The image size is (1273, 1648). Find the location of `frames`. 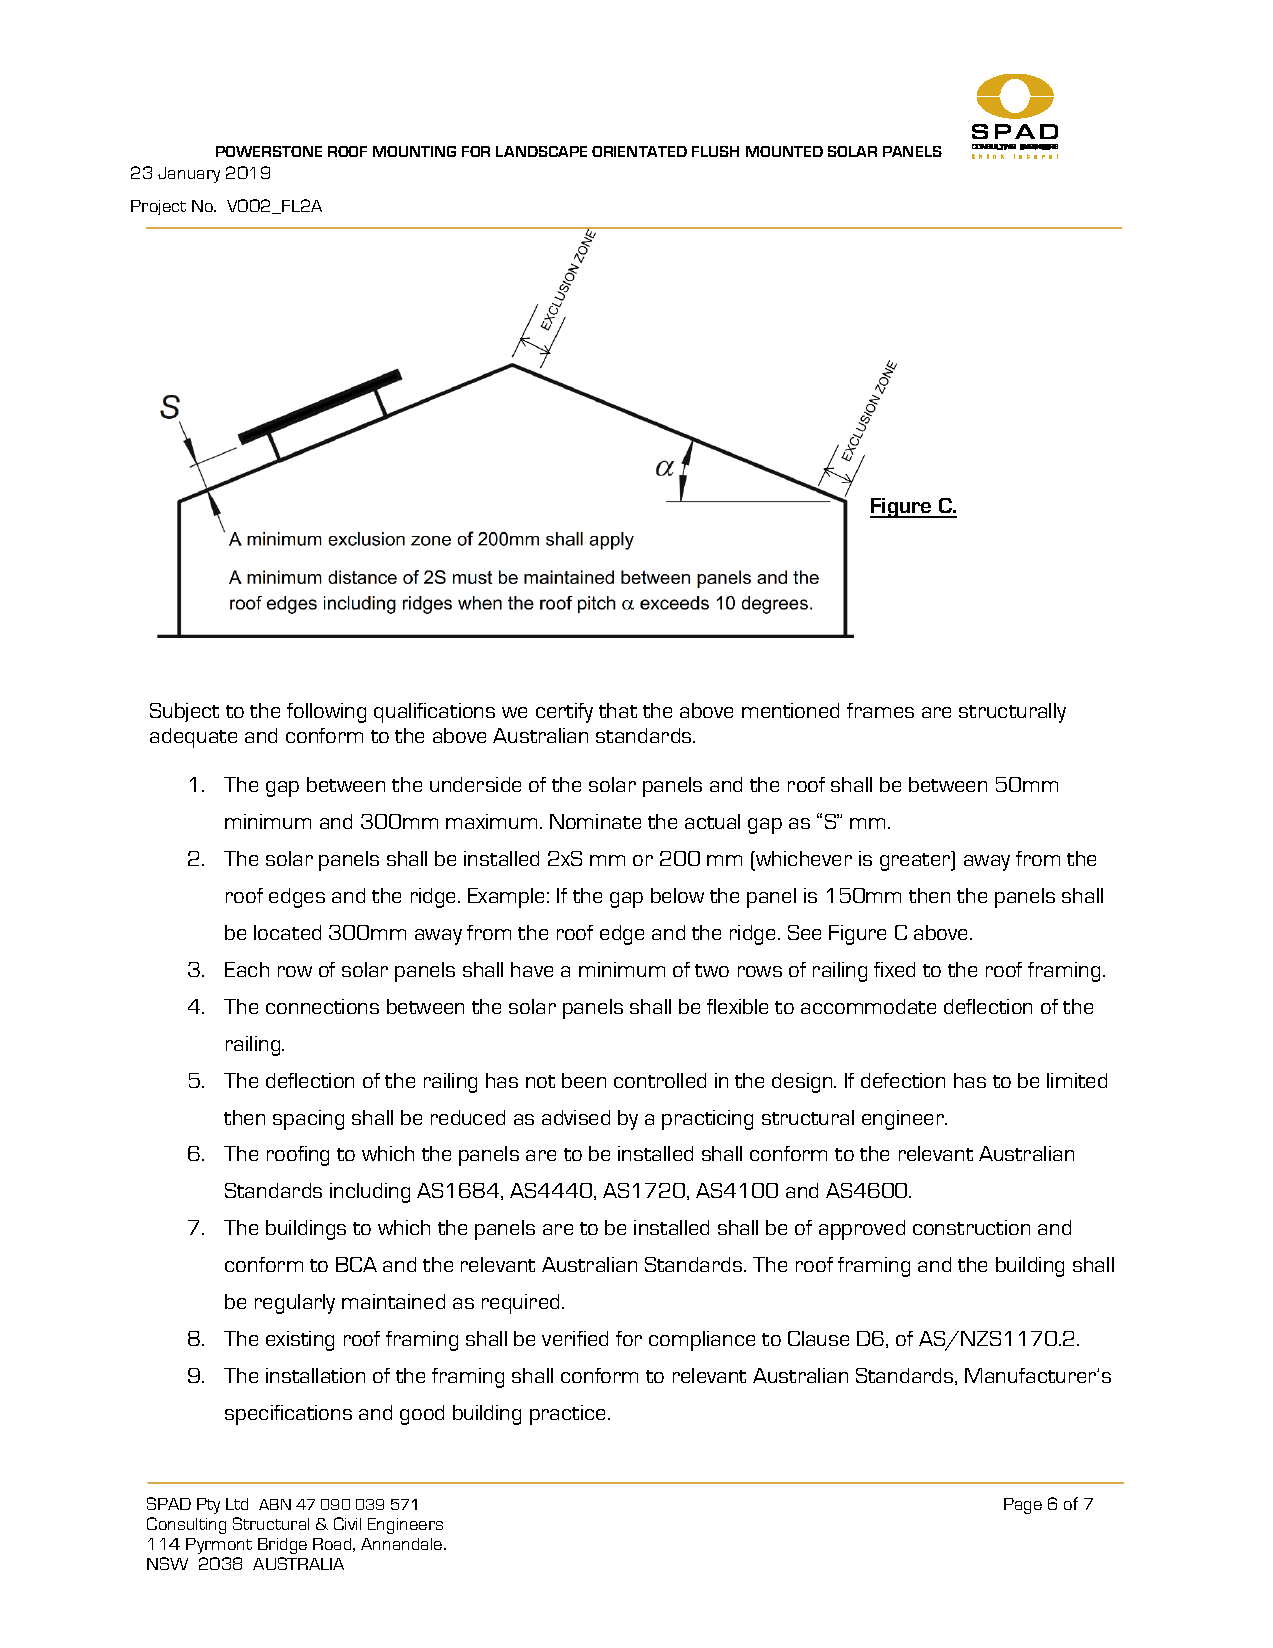

frames is located at coordinates (880, 710).
